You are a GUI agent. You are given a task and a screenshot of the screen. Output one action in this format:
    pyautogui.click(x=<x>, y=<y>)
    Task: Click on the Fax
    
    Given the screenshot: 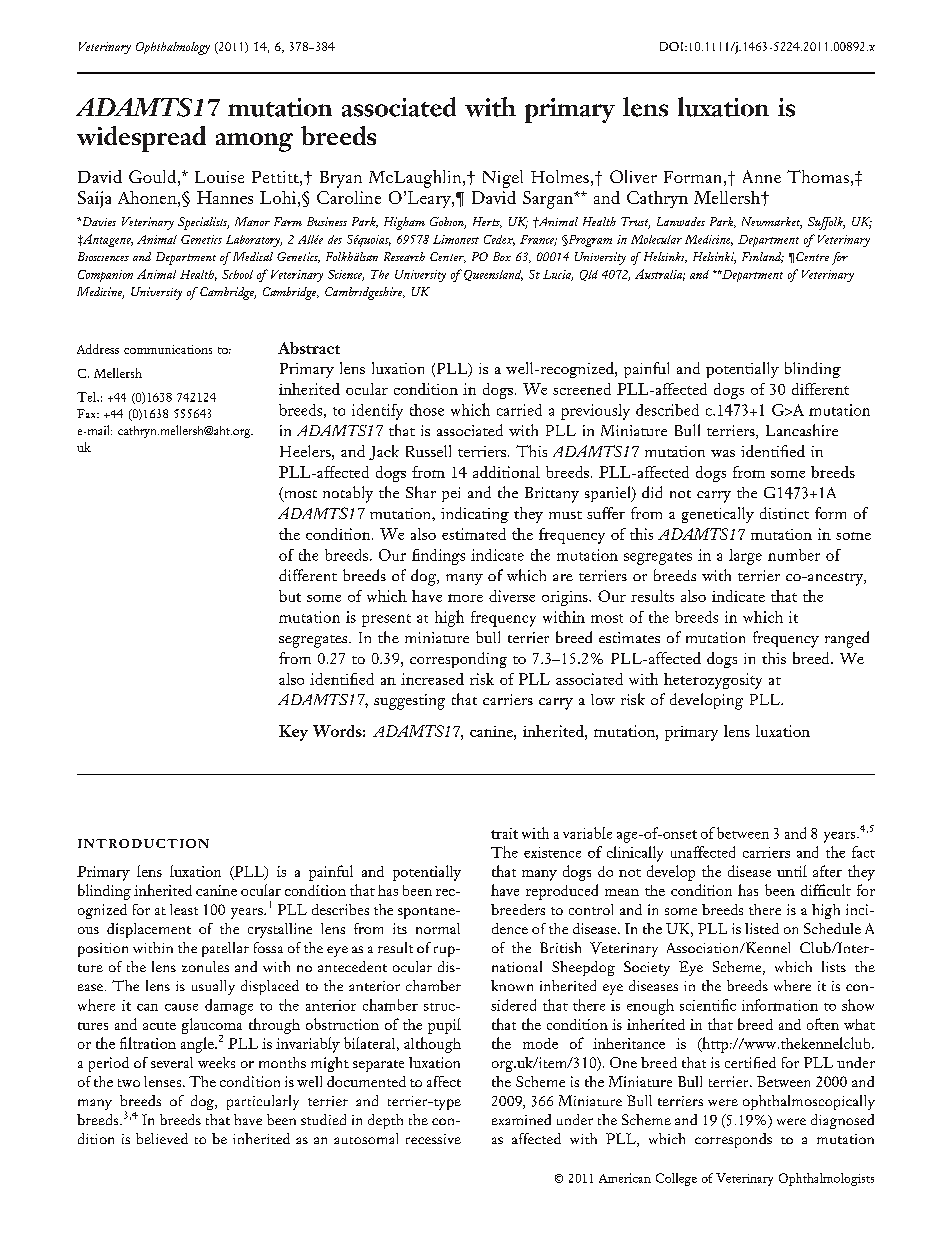 What is the action you would take?
    pyautogui.click(x=88, y=413)
